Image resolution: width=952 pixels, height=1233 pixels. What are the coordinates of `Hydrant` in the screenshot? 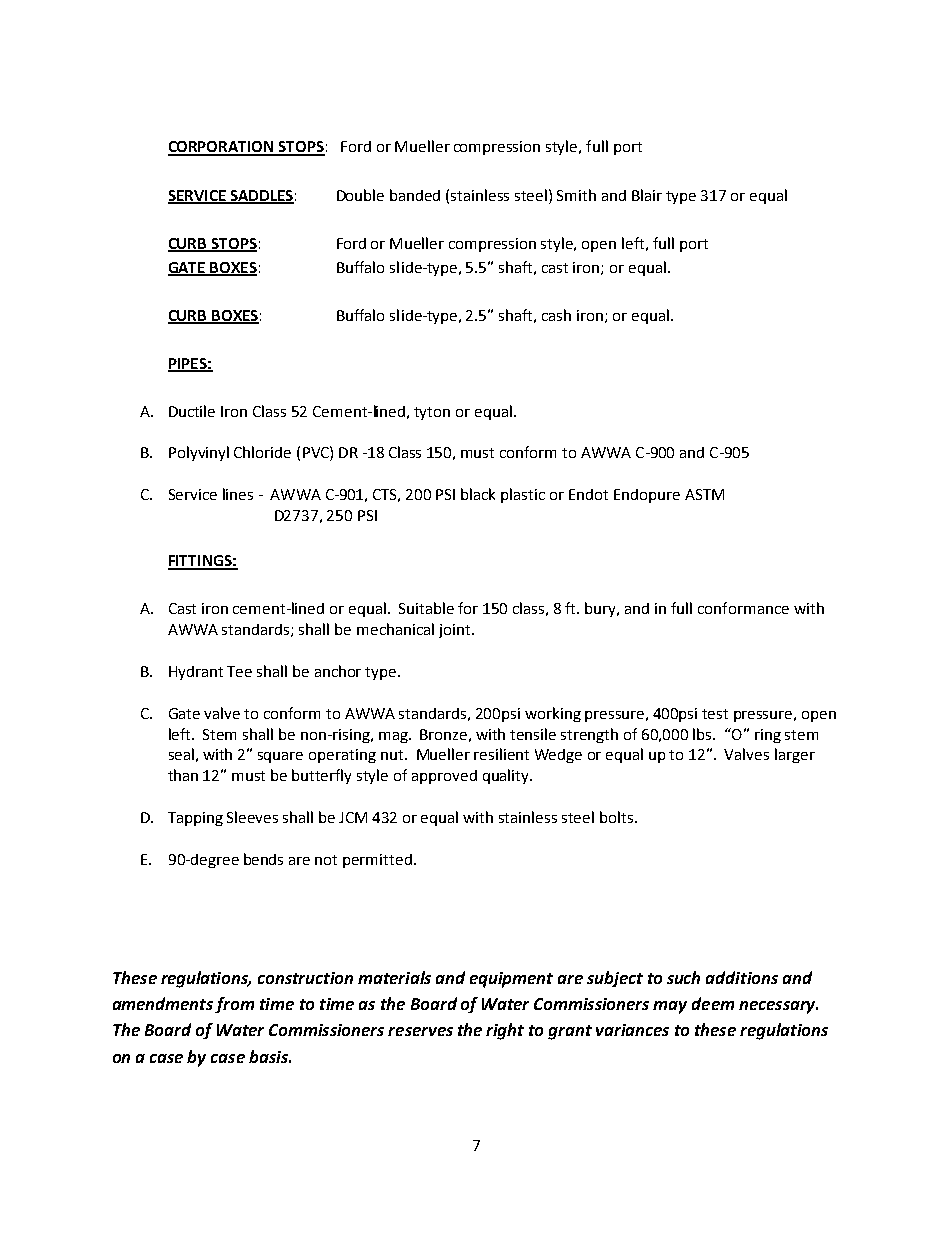 It's located at (196, 673).
